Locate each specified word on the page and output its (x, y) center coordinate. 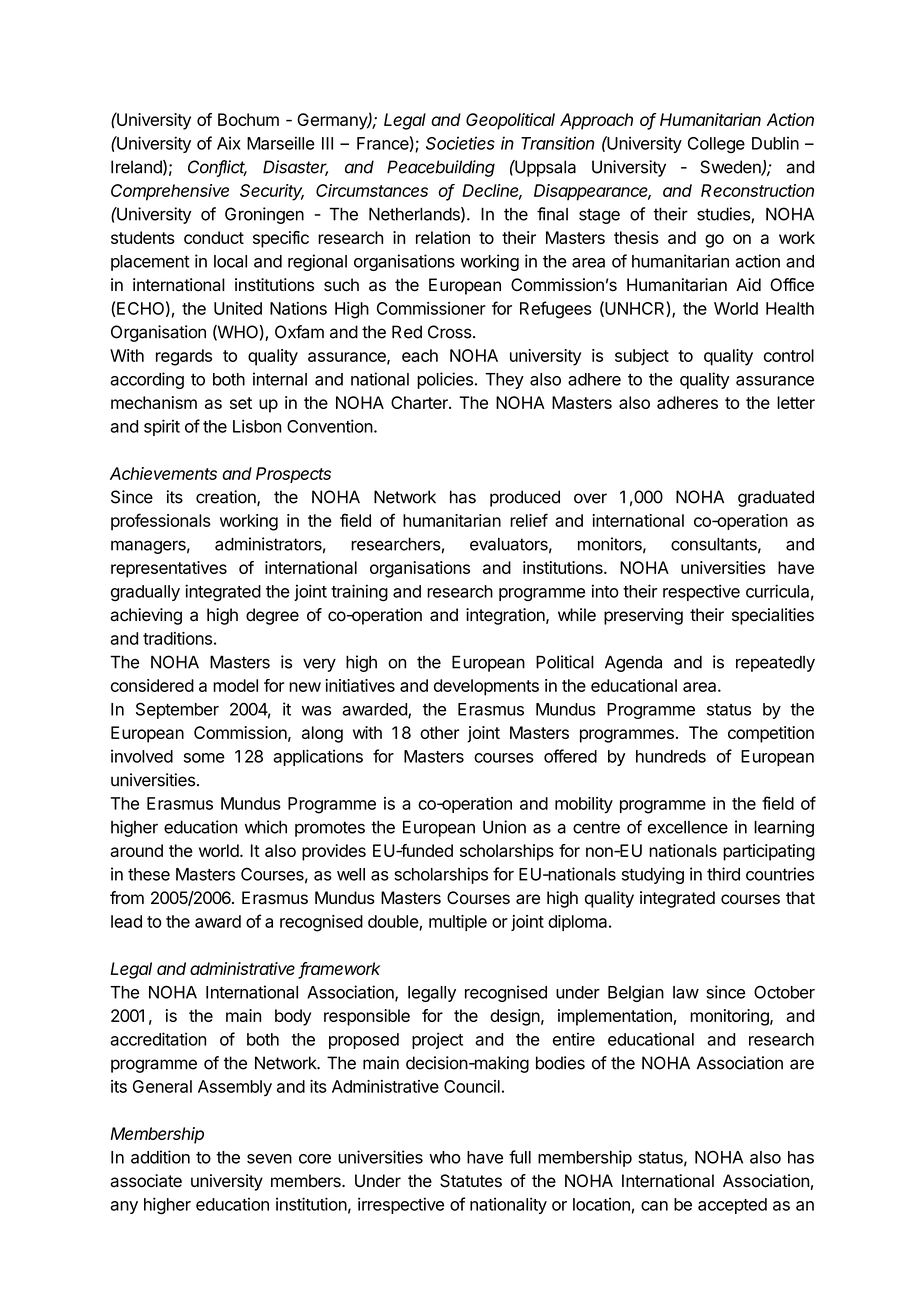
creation (227, 498)
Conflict (217, 168)
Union (504, 827)
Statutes (471, 1181)
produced (525, 498)
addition (160, 1157)
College (716, 145)
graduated (776, 498)
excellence (688, 827)
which (266, 827)
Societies (460, 143)
